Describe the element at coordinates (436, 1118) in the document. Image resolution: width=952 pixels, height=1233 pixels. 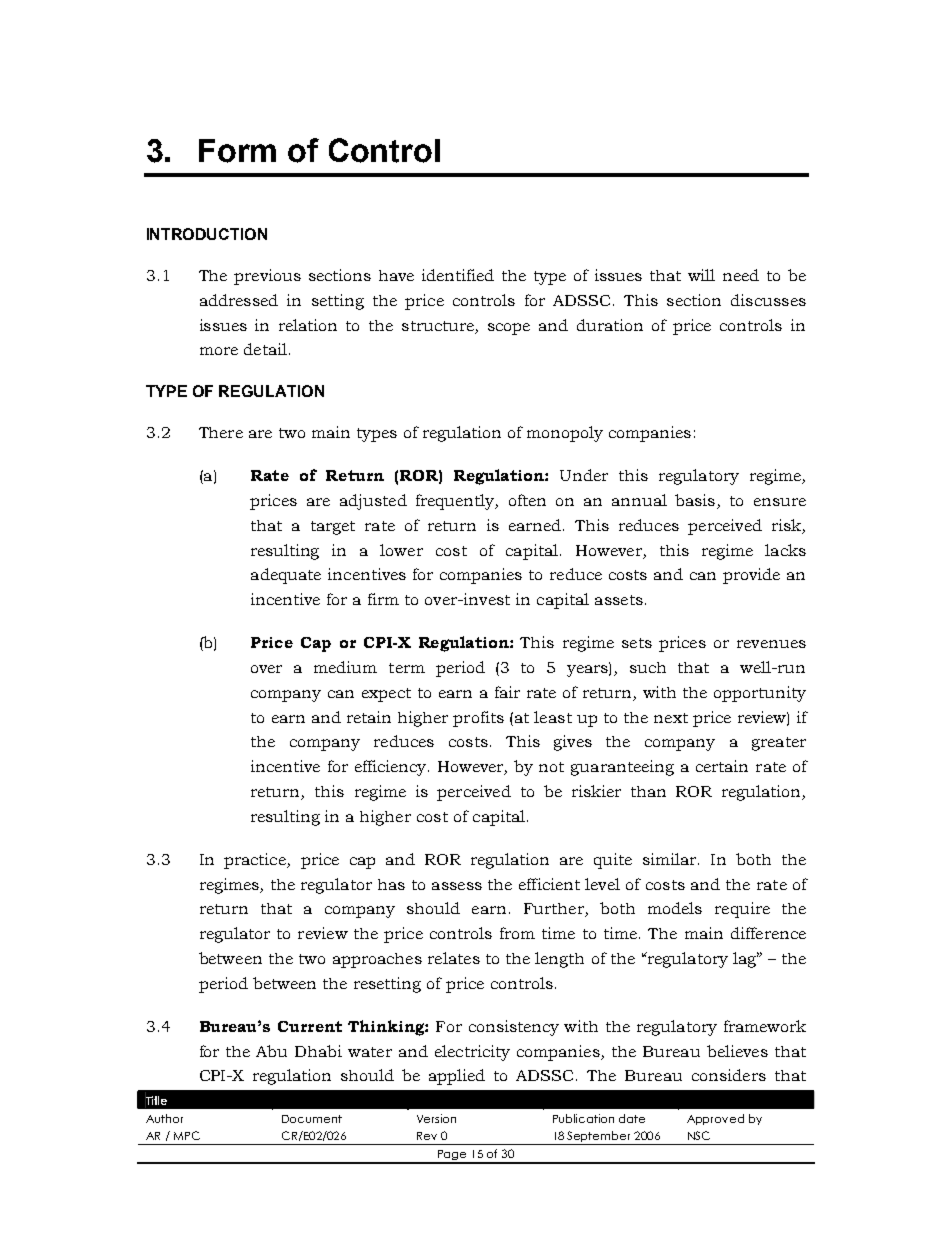
I see `Version` at that location.
